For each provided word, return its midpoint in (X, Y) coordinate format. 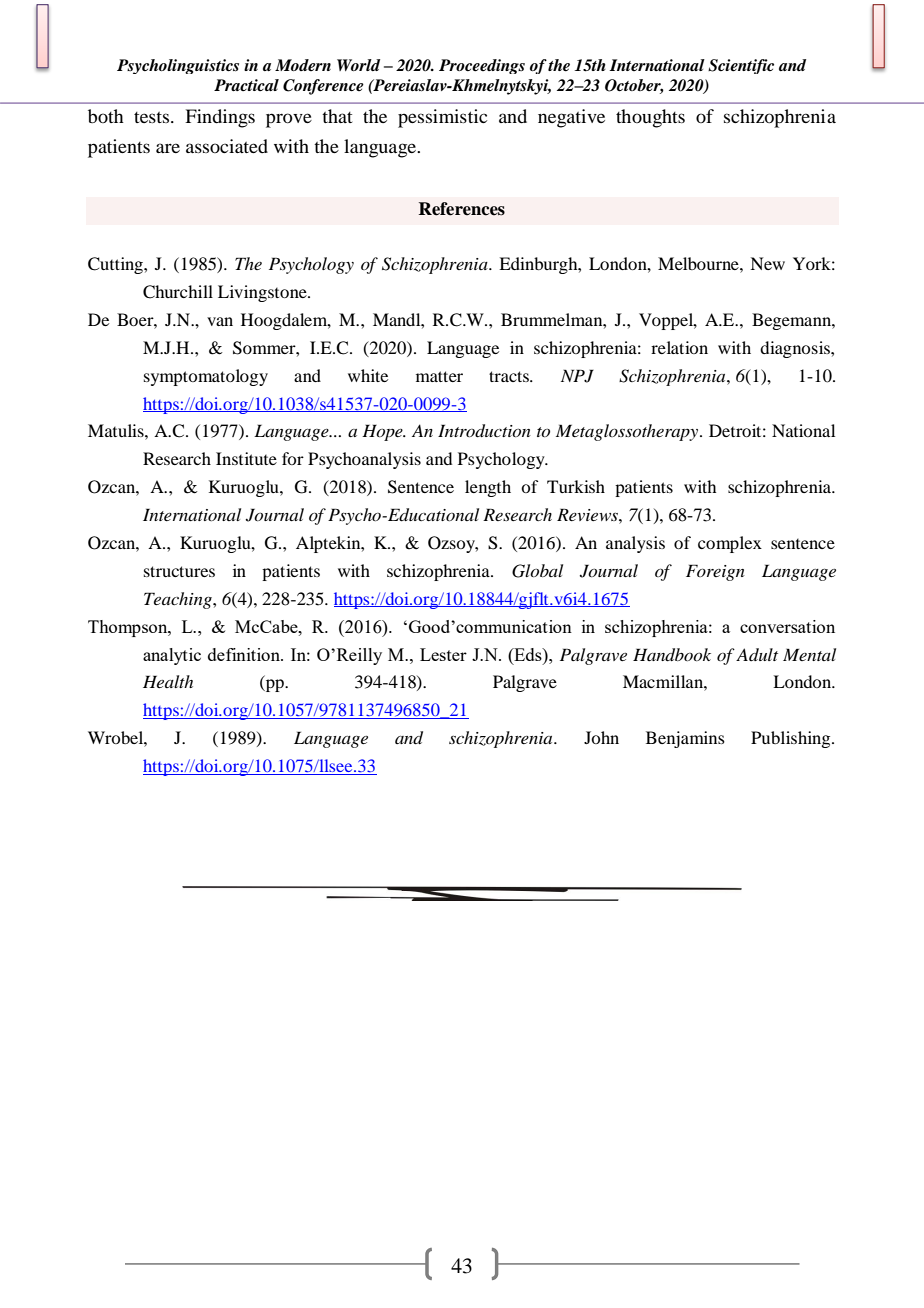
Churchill (178, 292)
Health (168, 681)
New (767, 263)
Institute (246, 458)
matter (439, 376)
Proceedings (482, 66)
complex (730, 544)
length (488, 488)
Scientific (741, 66)
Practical (246, 85)
